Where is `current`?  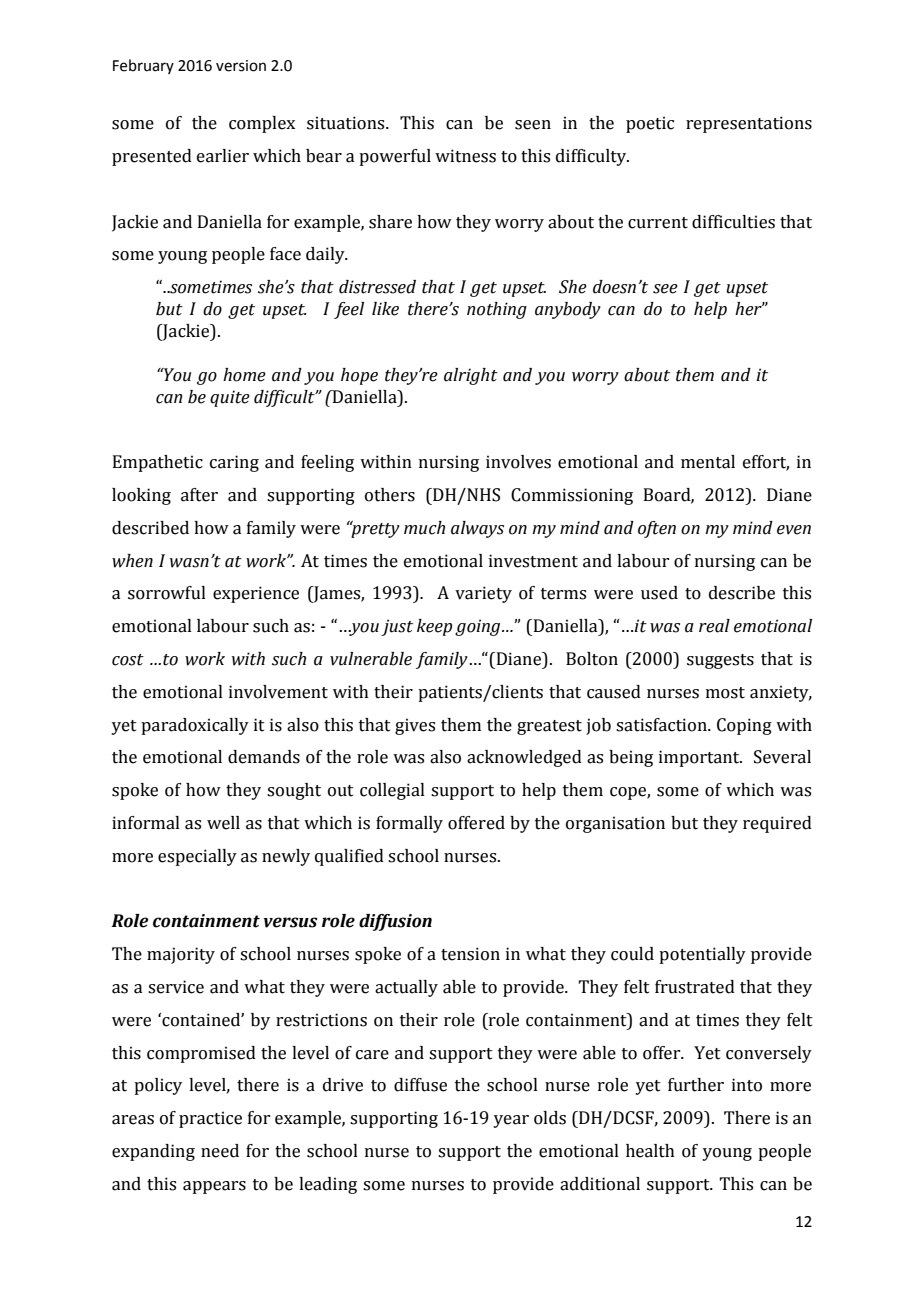 current is located at coordinates (658, 223).
